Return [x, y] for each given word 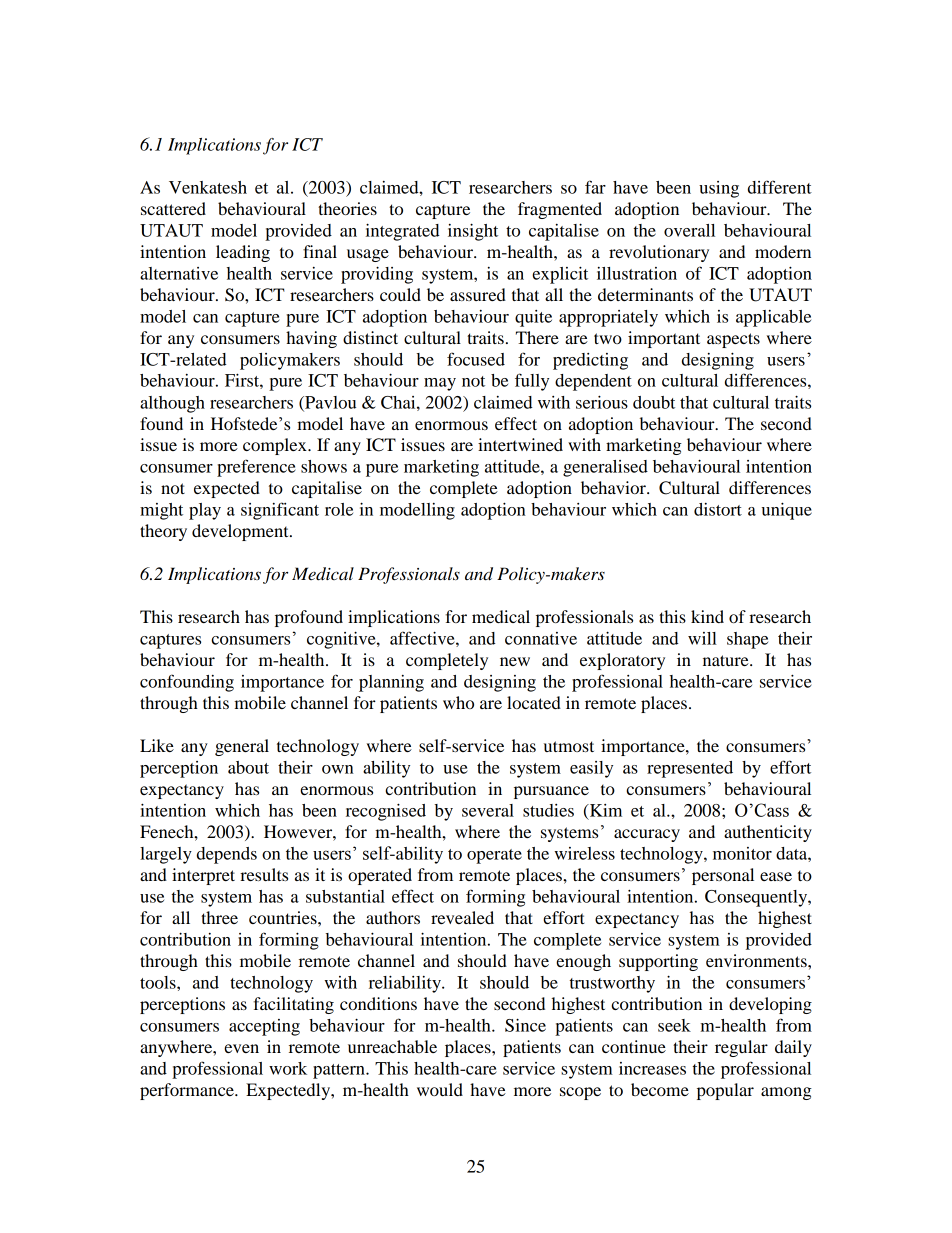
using [719, 189]
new [515, 661]
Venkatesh [208, 187]
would [440, 1089]
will [702, 638]
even [241, 1048]
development [241, 532]
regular [741, 1048]
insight [473, 232]
